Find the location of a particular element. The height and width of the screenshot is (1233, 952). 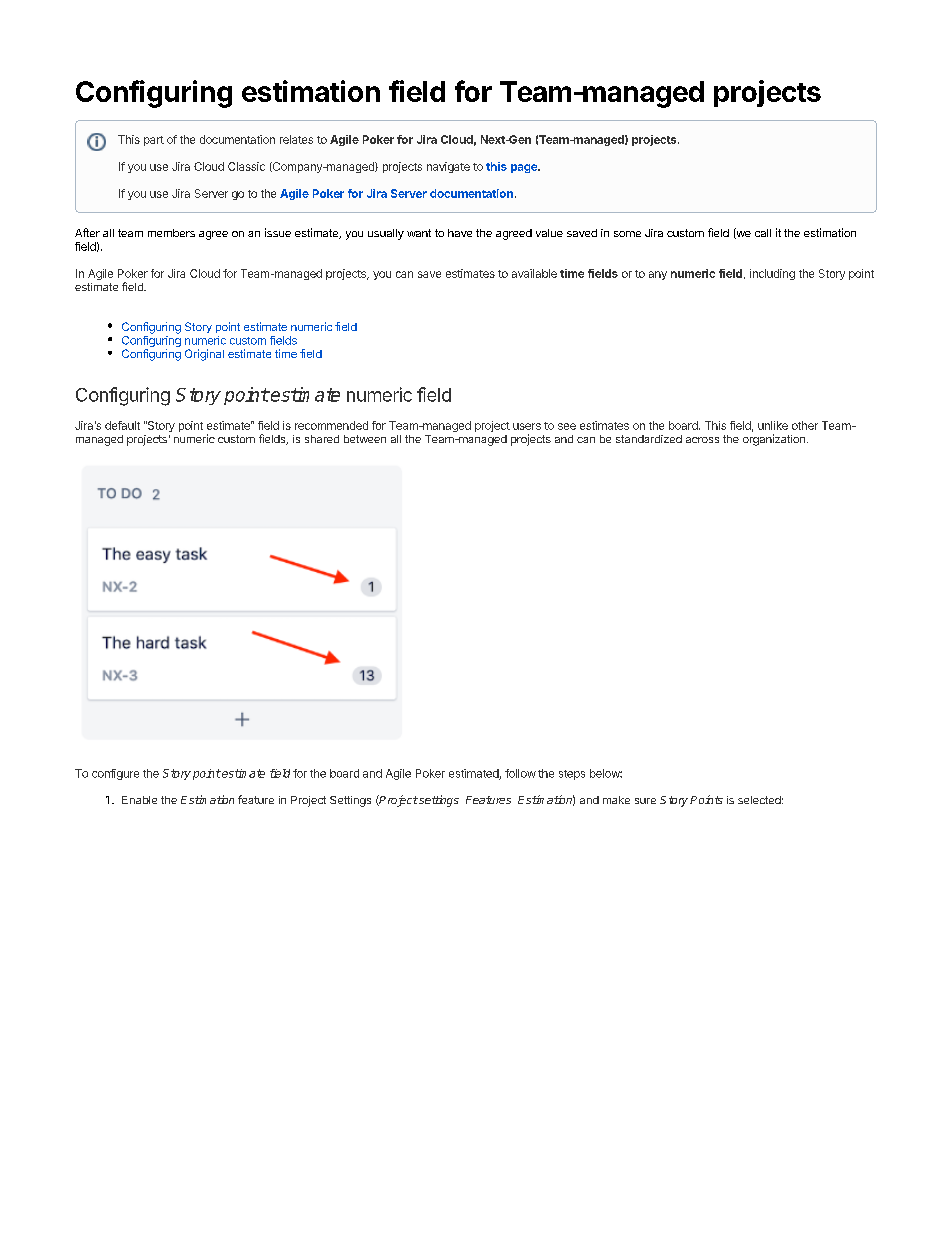

part is located at coordinates (154, 141).
